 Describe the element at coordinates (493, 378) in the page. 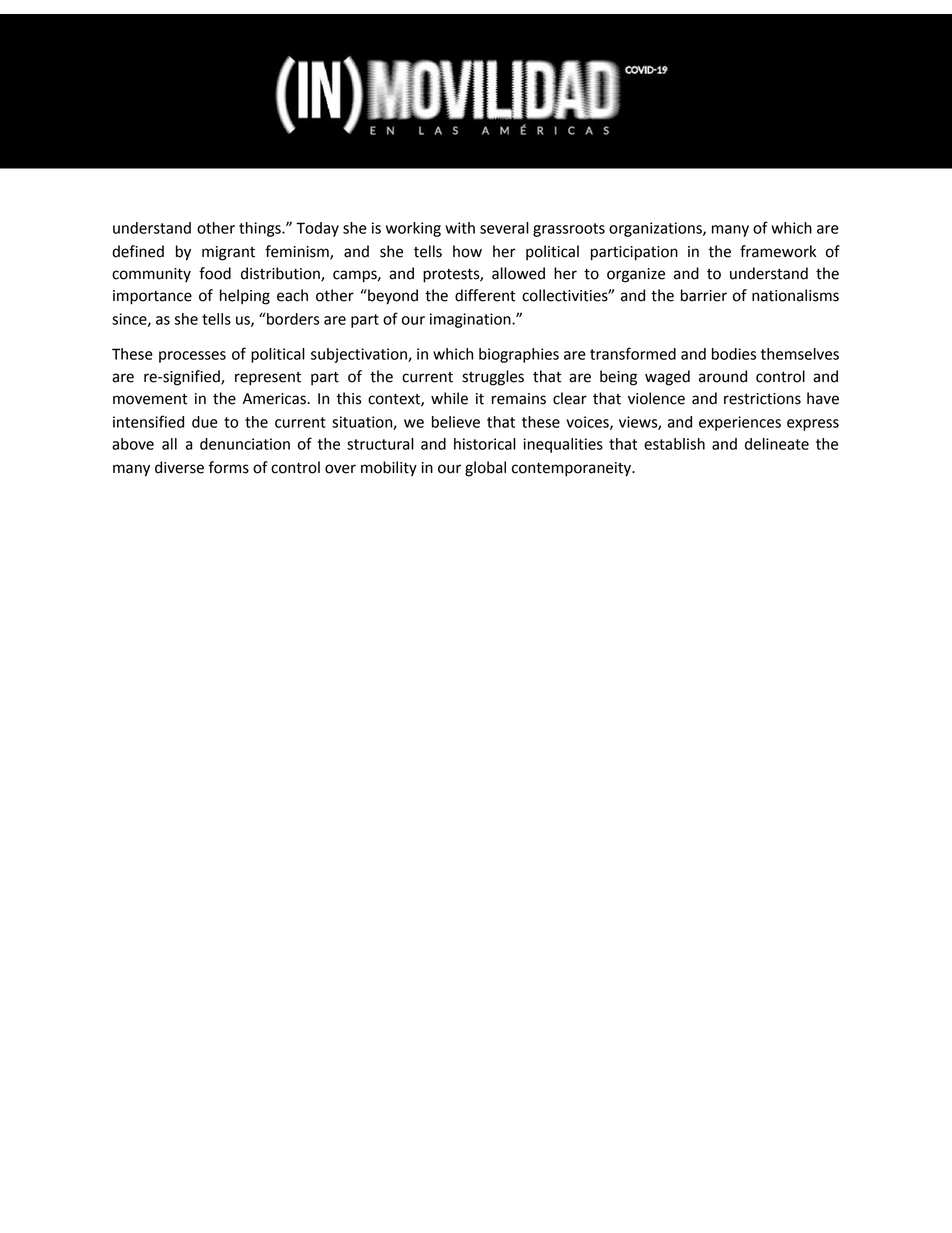

I see `struggles` at that location.
